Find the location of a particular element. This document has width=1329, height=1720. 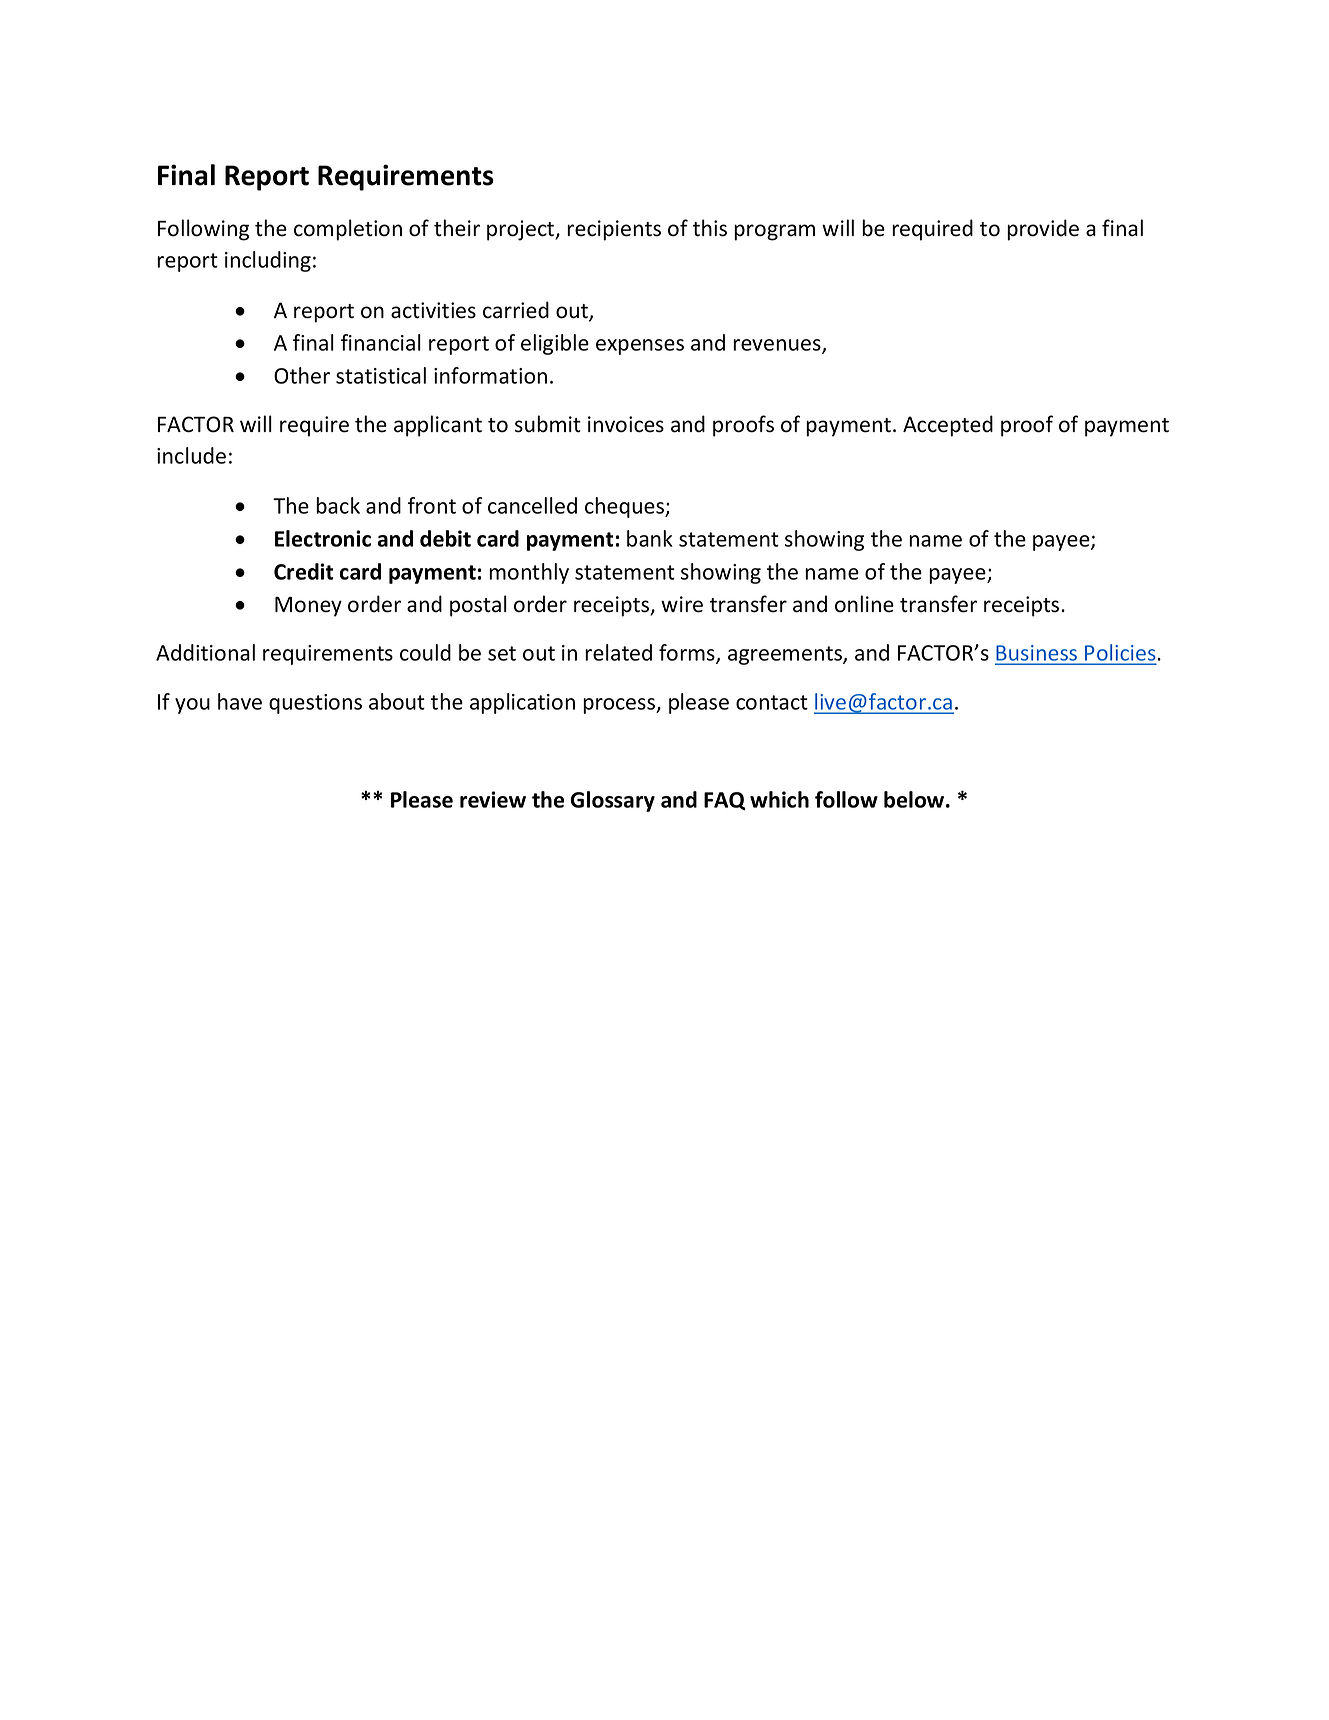

Accepted is located at coordinates (948, 426).
